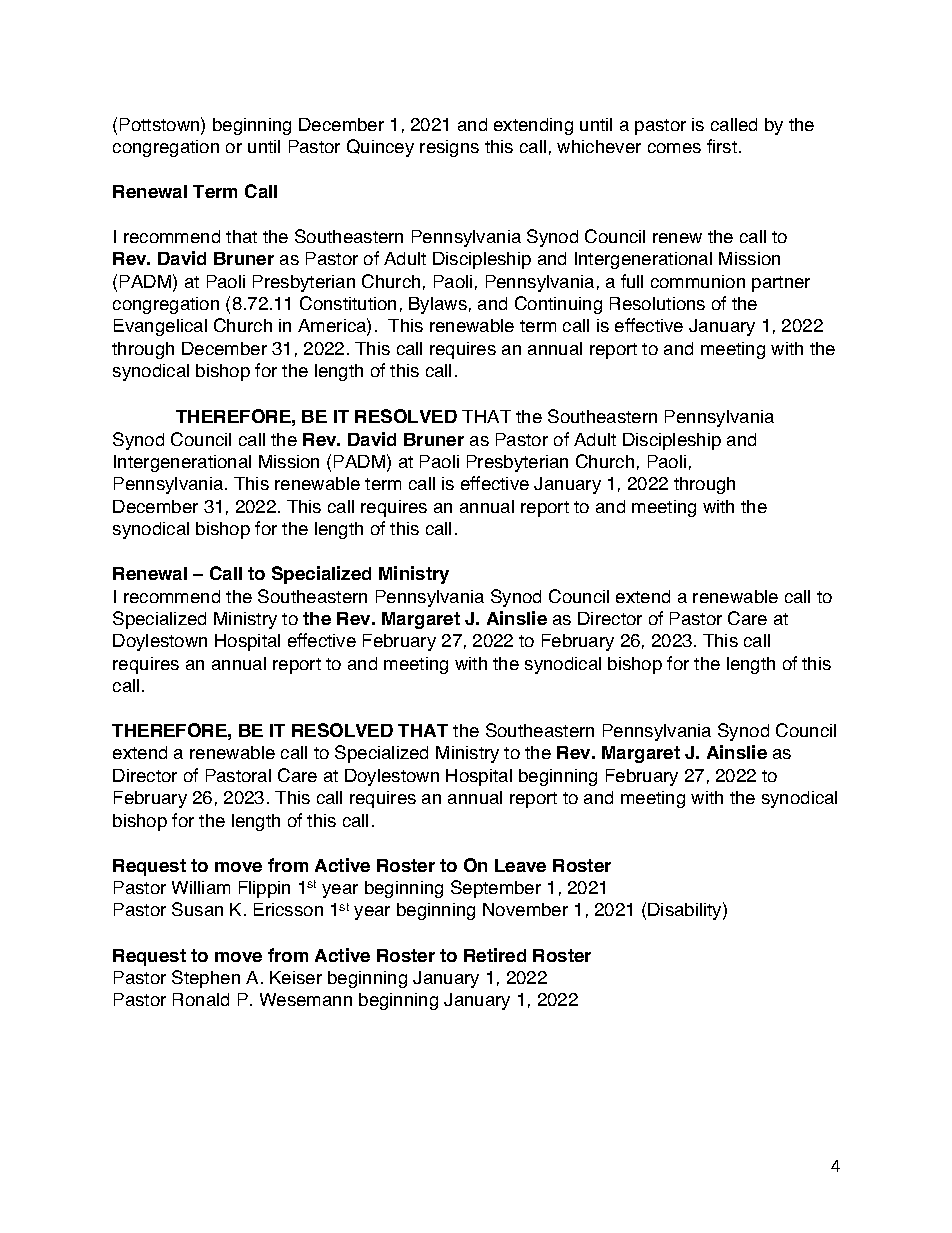  What do you see at coordinates (206, 979) in the page?
I see `Stephen` at bounding box center [206, 979].
